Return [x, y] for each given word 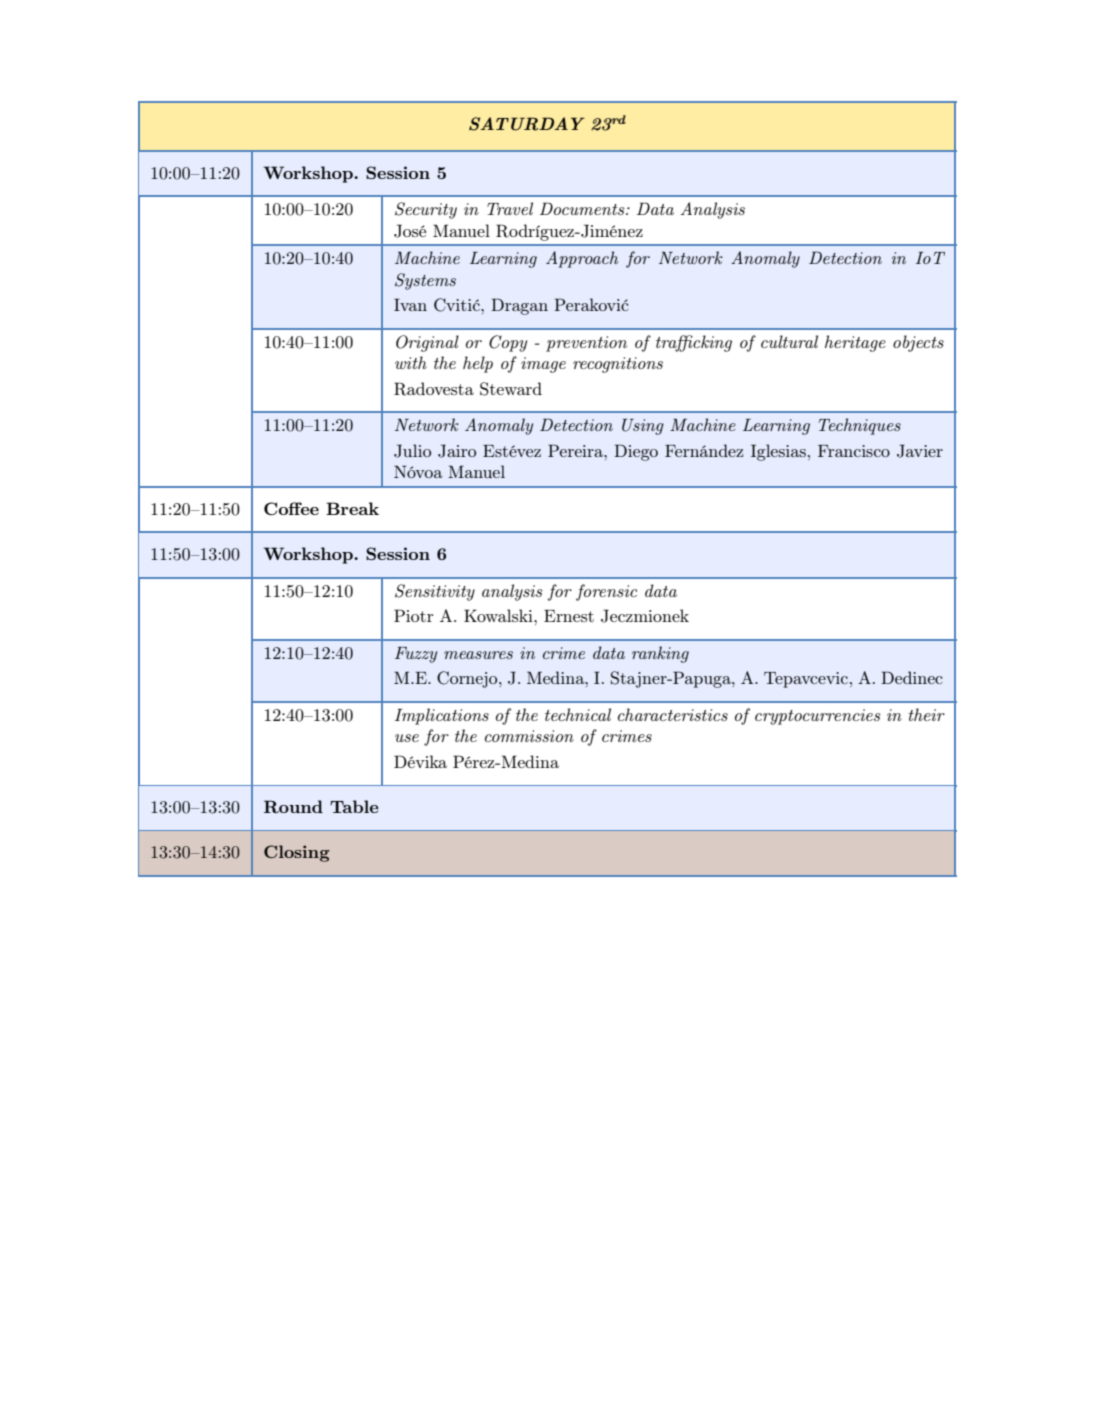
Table [354, 806]
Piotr [413, 615]
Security [426, 210]
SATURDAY [527, 124]
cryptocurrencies [818, 717]
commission [529, 736]
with [411, 362]
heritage [855, 343]
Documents [583, 208]
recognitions [618, 365]
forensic [606, 592]
